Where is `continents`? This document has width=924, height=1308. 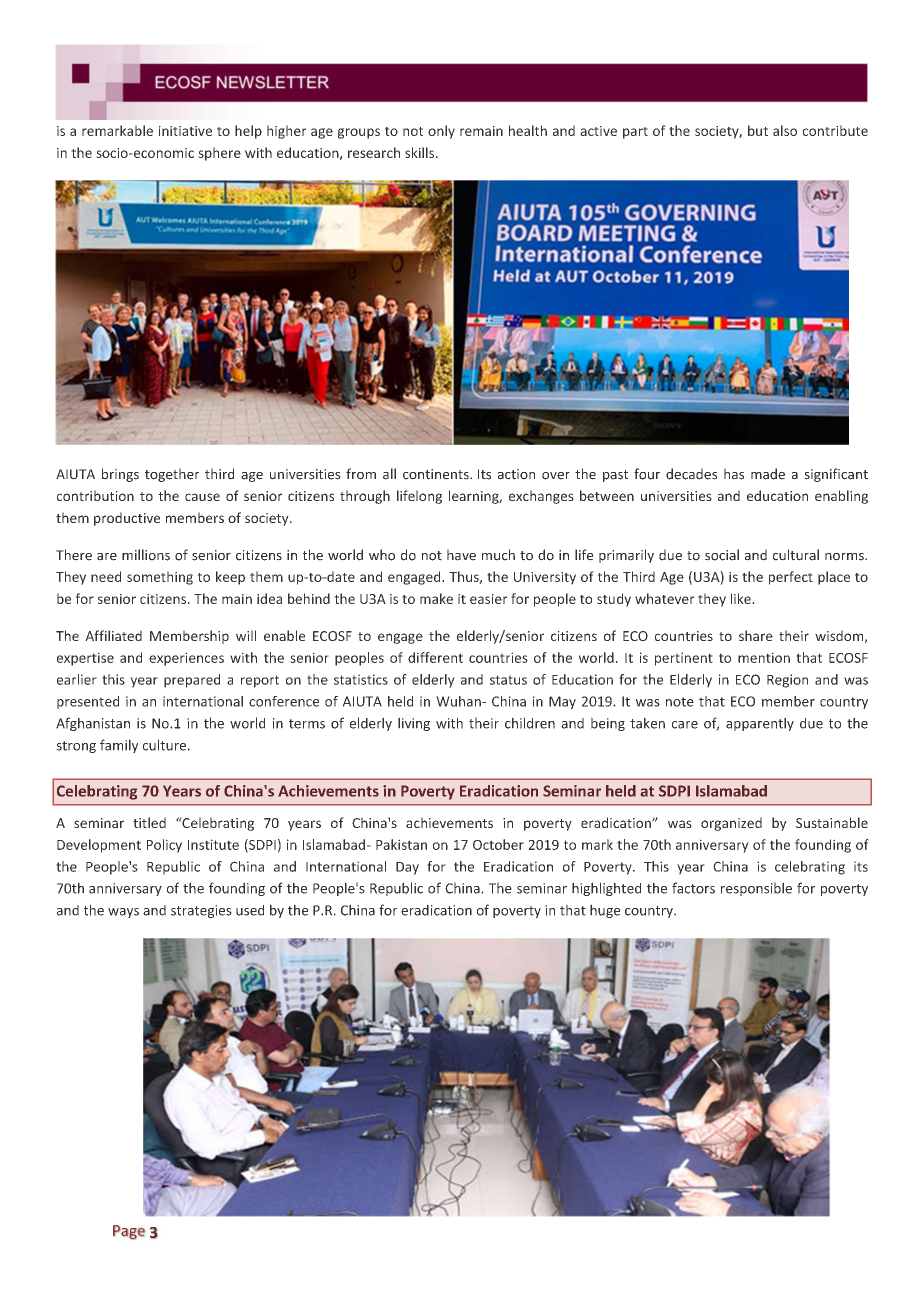
continents is located at coordinates (437, 474).
